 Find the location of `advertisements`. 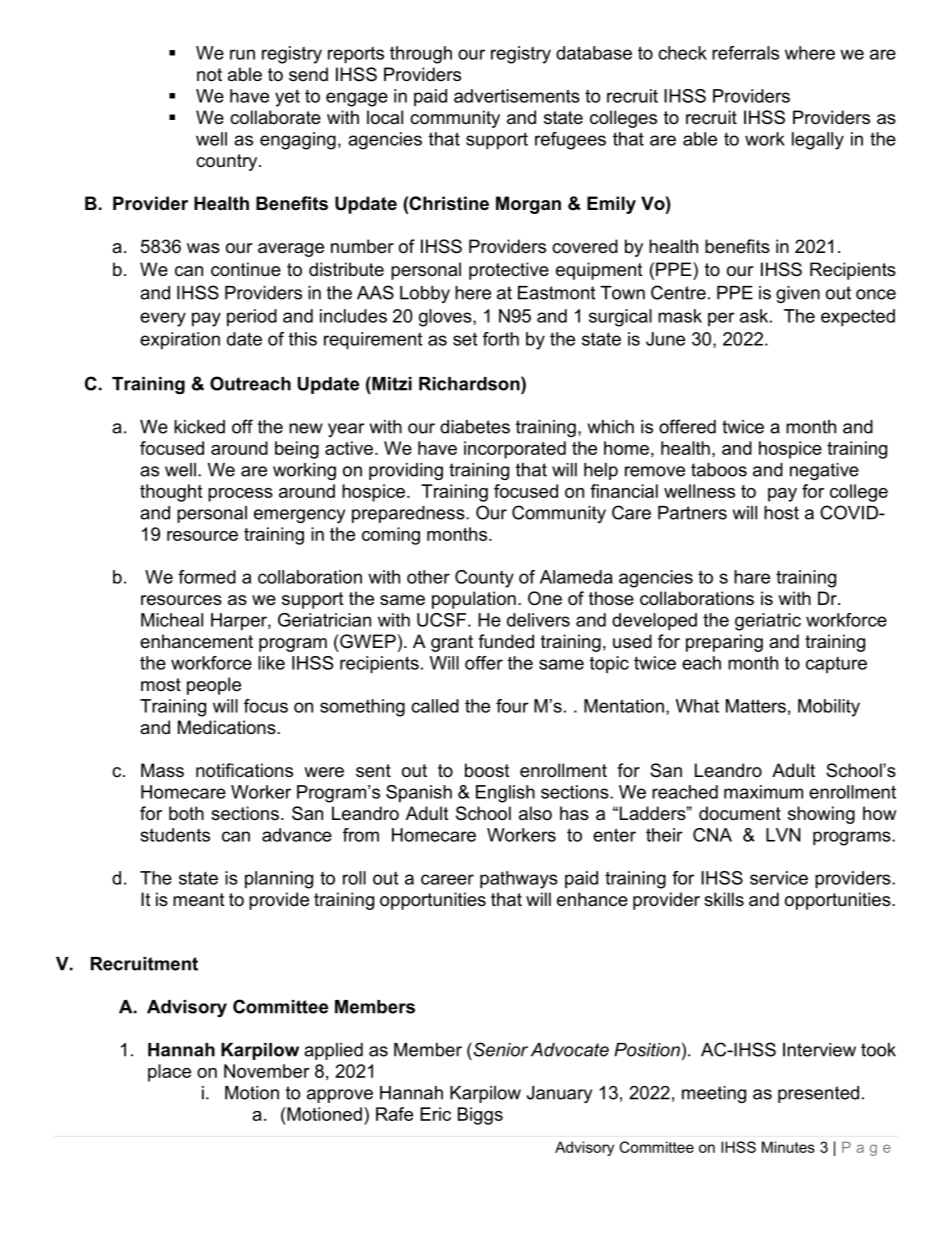

advertisements is located at coordinates (517, 96).
